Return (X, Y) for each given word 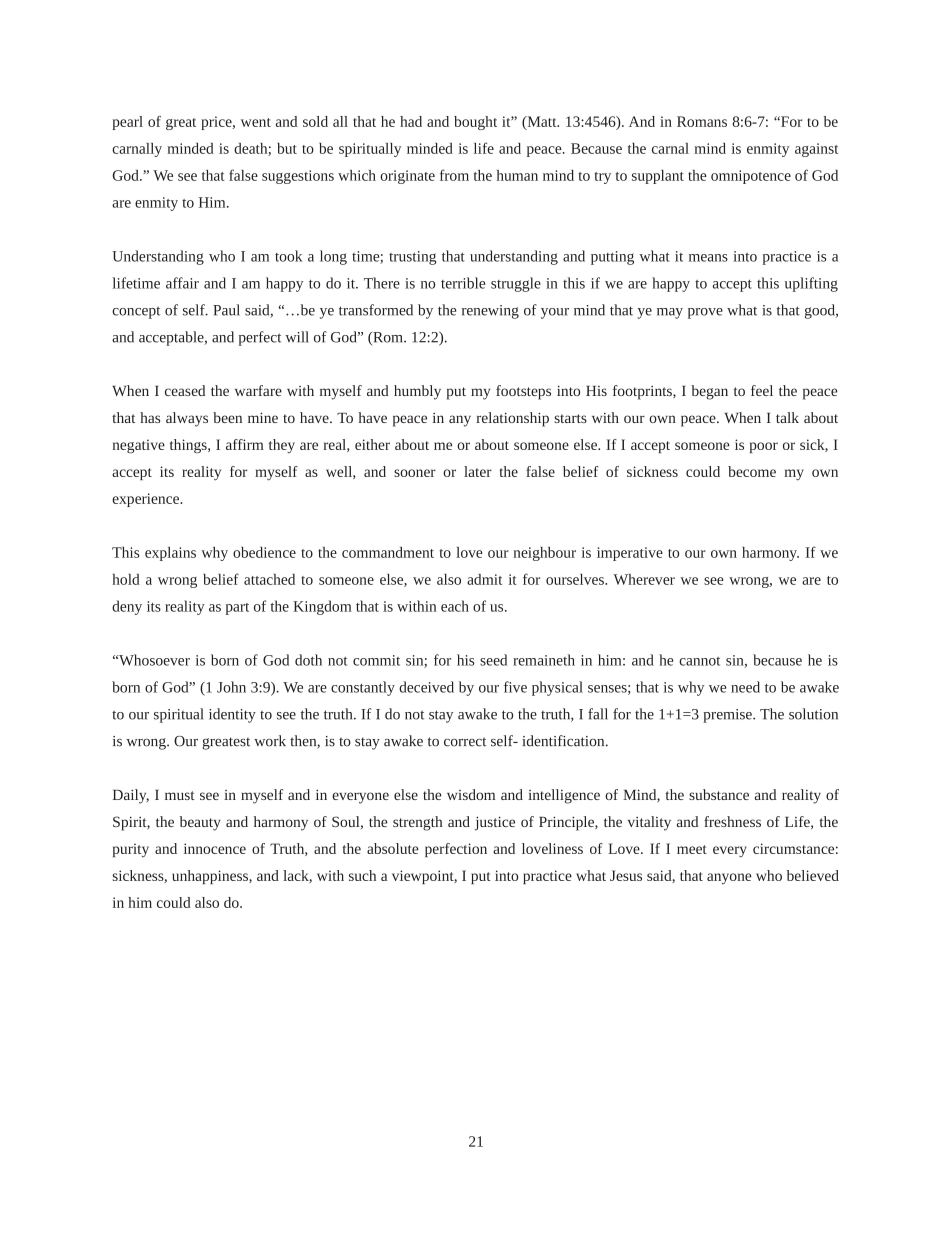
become (752, 471)
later (478, 471)
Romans (702, 121)
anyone (729, 878)
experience (146, 500)
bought (475, 123)
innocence (215, 848)
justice (495, 823)
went (256, 122)
